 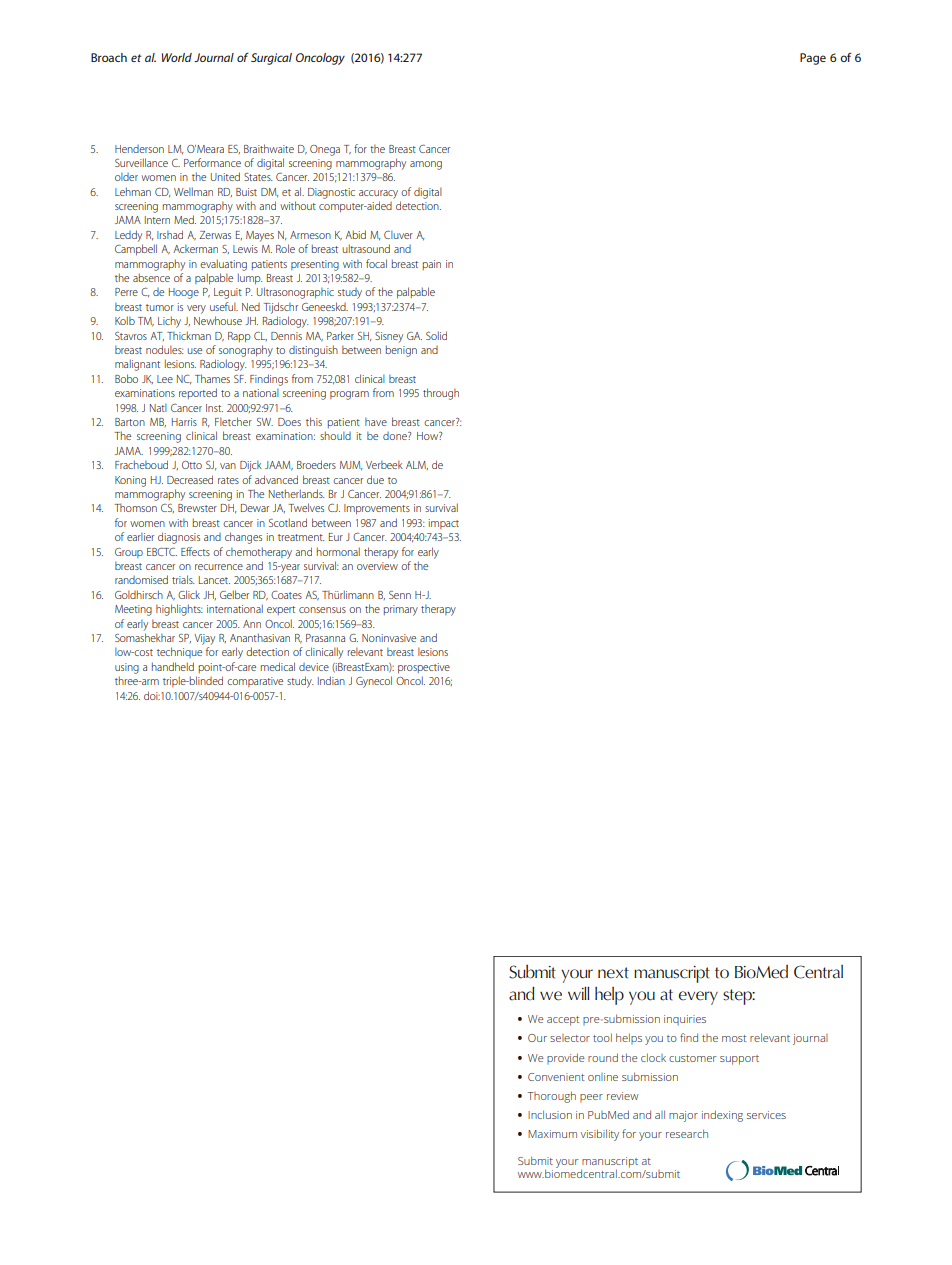 I want to click on World, so click(x=177, y=57).
